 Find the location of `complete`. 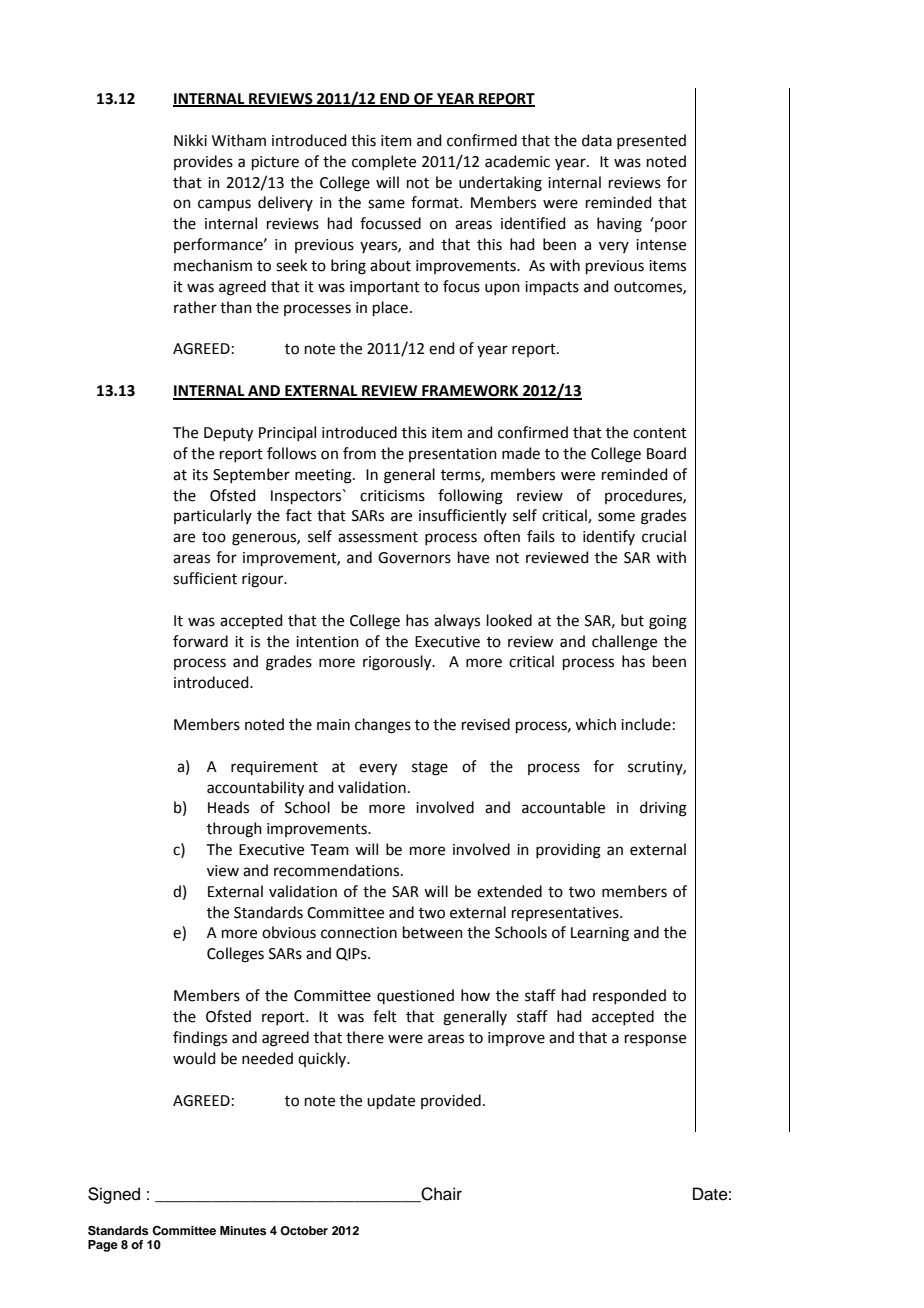

complete is located at coordinates (384, 162).
